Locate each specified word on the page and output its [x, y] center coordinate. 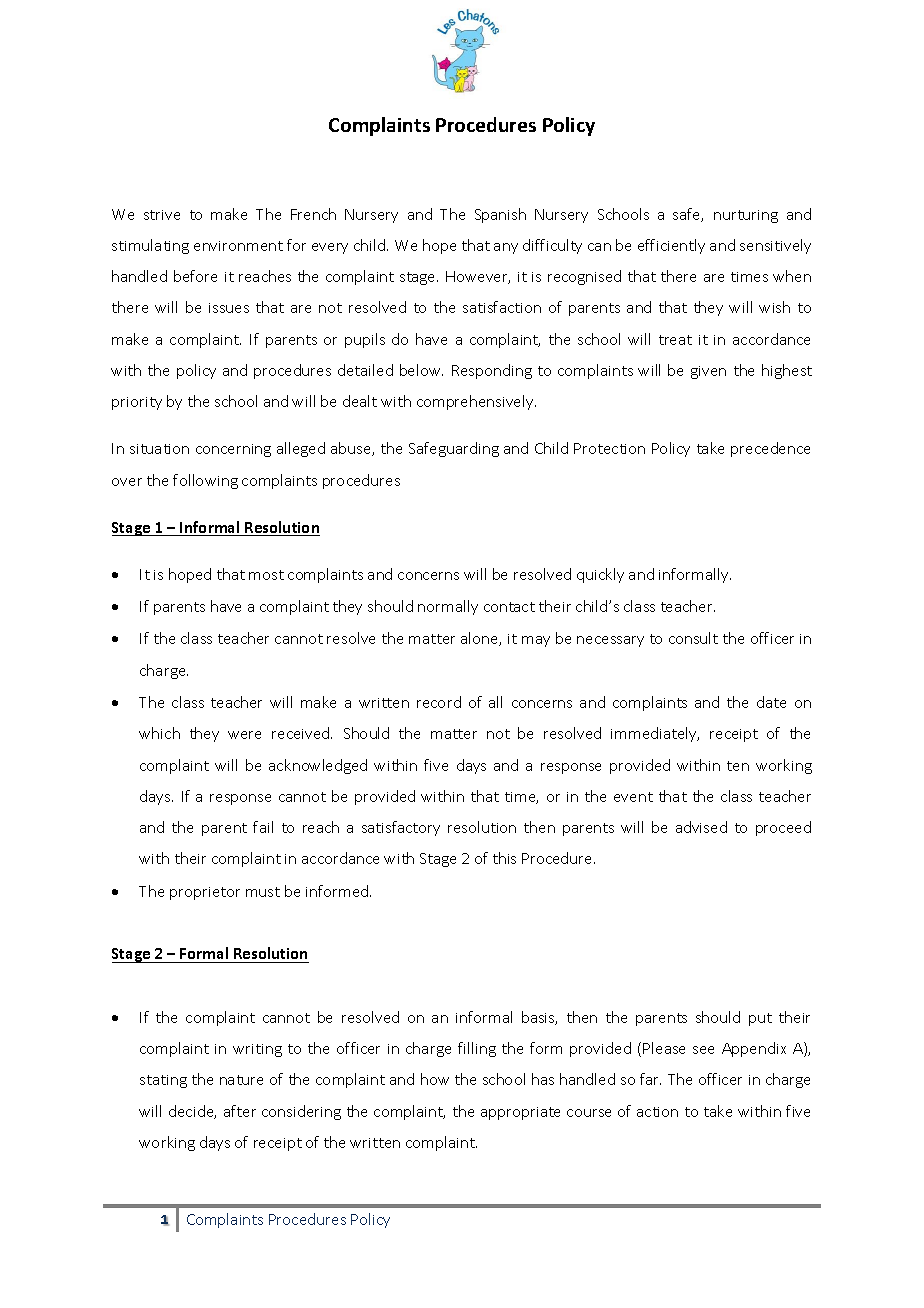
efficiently [671, 246]
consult [693, 638]
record [439, 702]
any [506, 248]
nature [241, 1080]
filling [477, 1049]
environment [238, 246]
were [244, 735]
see [703, 1050]
